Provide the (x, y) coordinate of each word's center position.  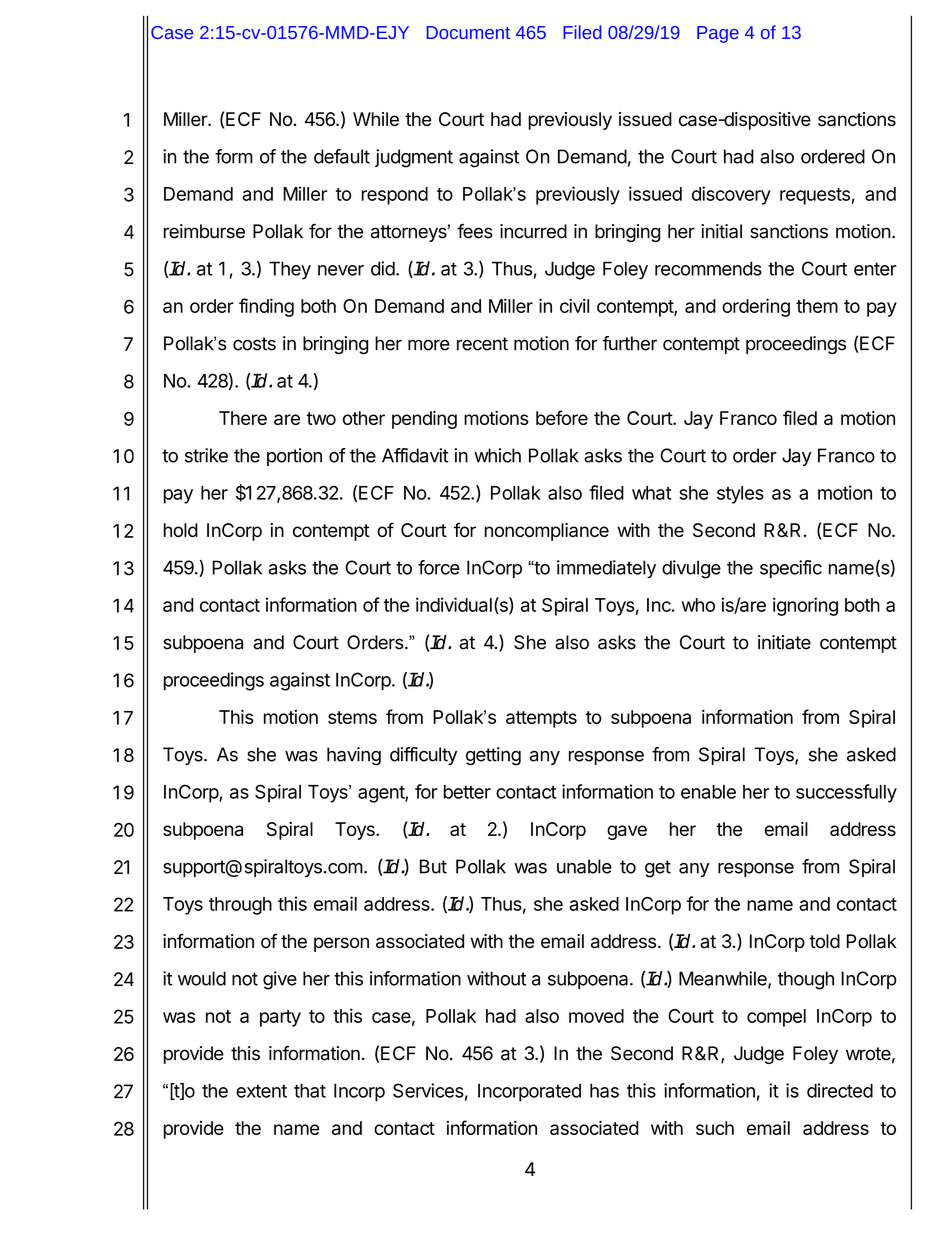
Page (718, 34)
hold (181, 530)
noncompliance (547, 532)
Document (468, 32)
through (240, 906)
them (817, 306)
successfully (846, 793)
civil (574, 305)
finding (266, 307)
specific (791, 569)
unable (584, 866)
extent (261, 1091)
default (342, 156)
